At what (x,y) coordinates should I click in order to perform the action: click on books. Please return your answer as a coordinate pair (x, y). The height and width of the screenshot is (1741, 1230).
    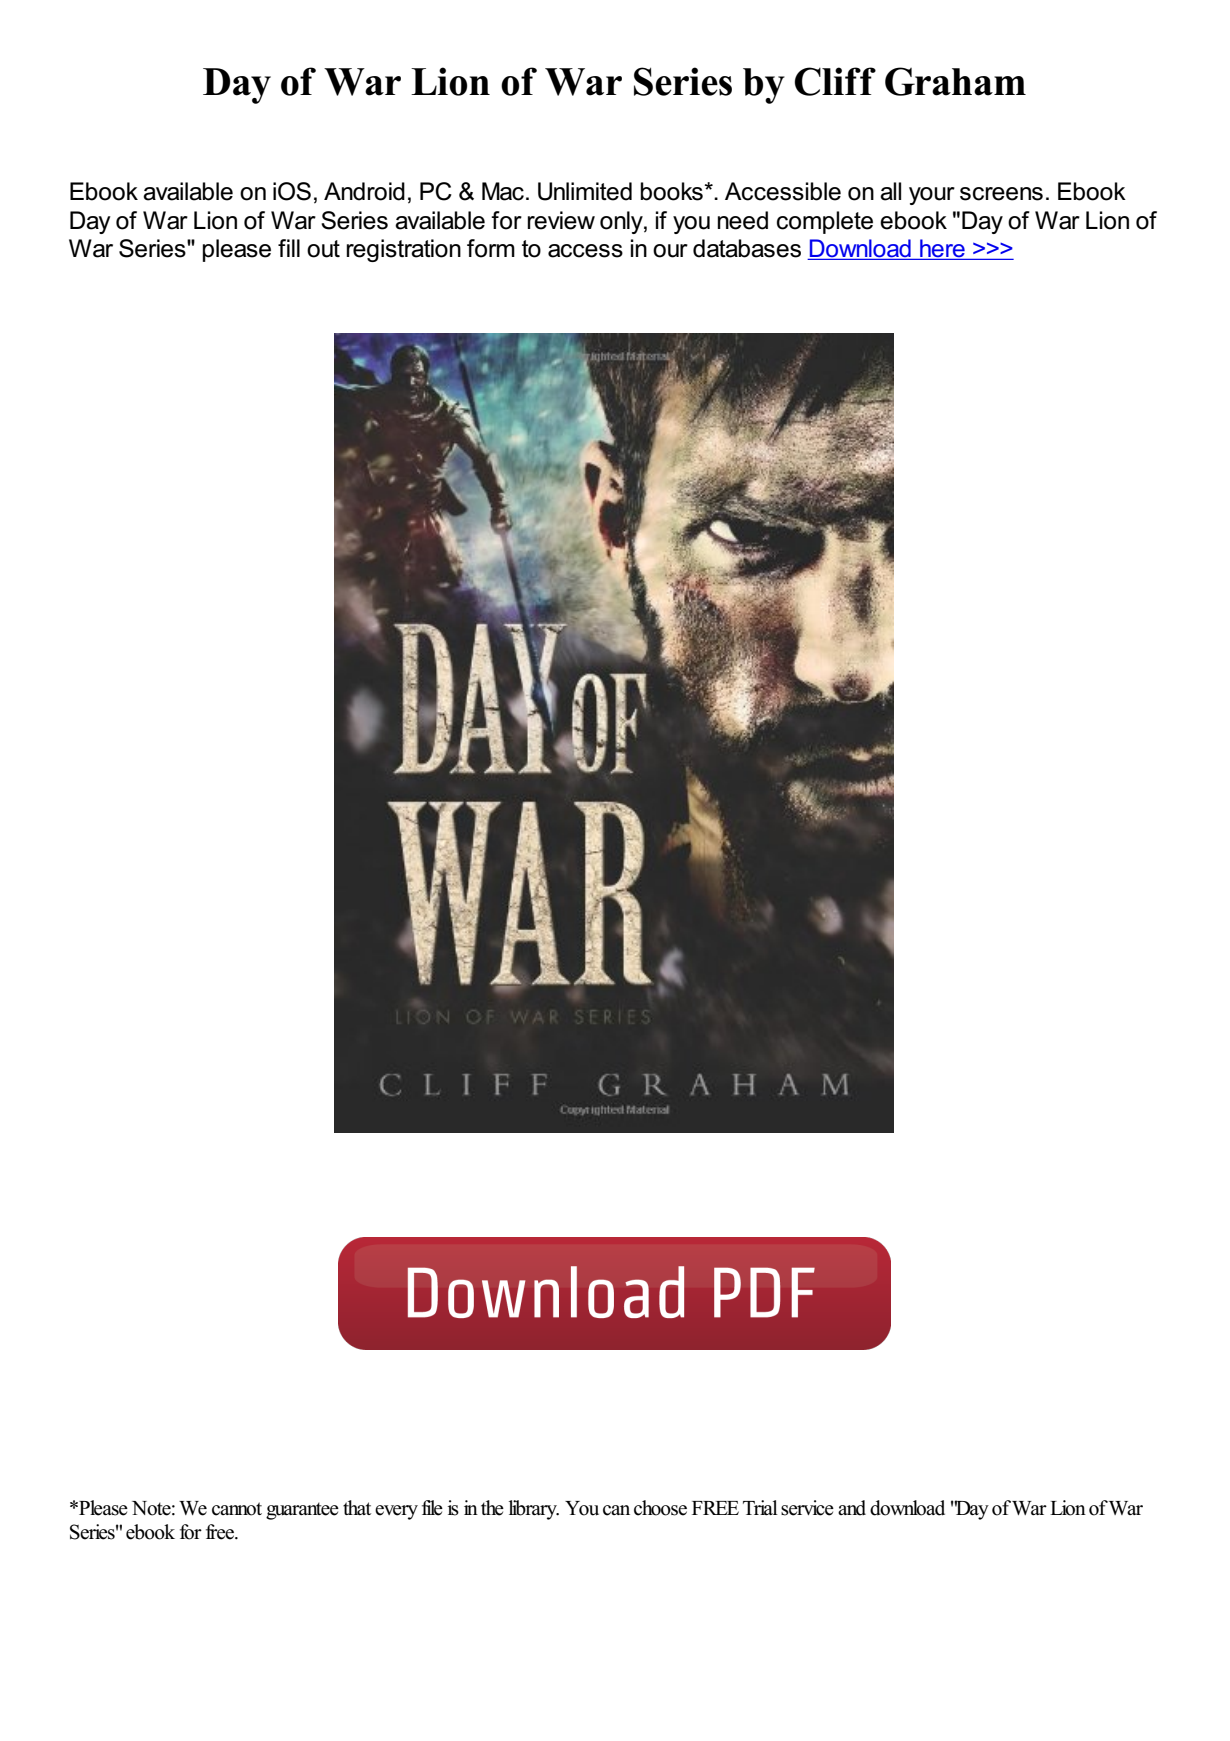
    Looking at the image, I should click on (671, 191).
